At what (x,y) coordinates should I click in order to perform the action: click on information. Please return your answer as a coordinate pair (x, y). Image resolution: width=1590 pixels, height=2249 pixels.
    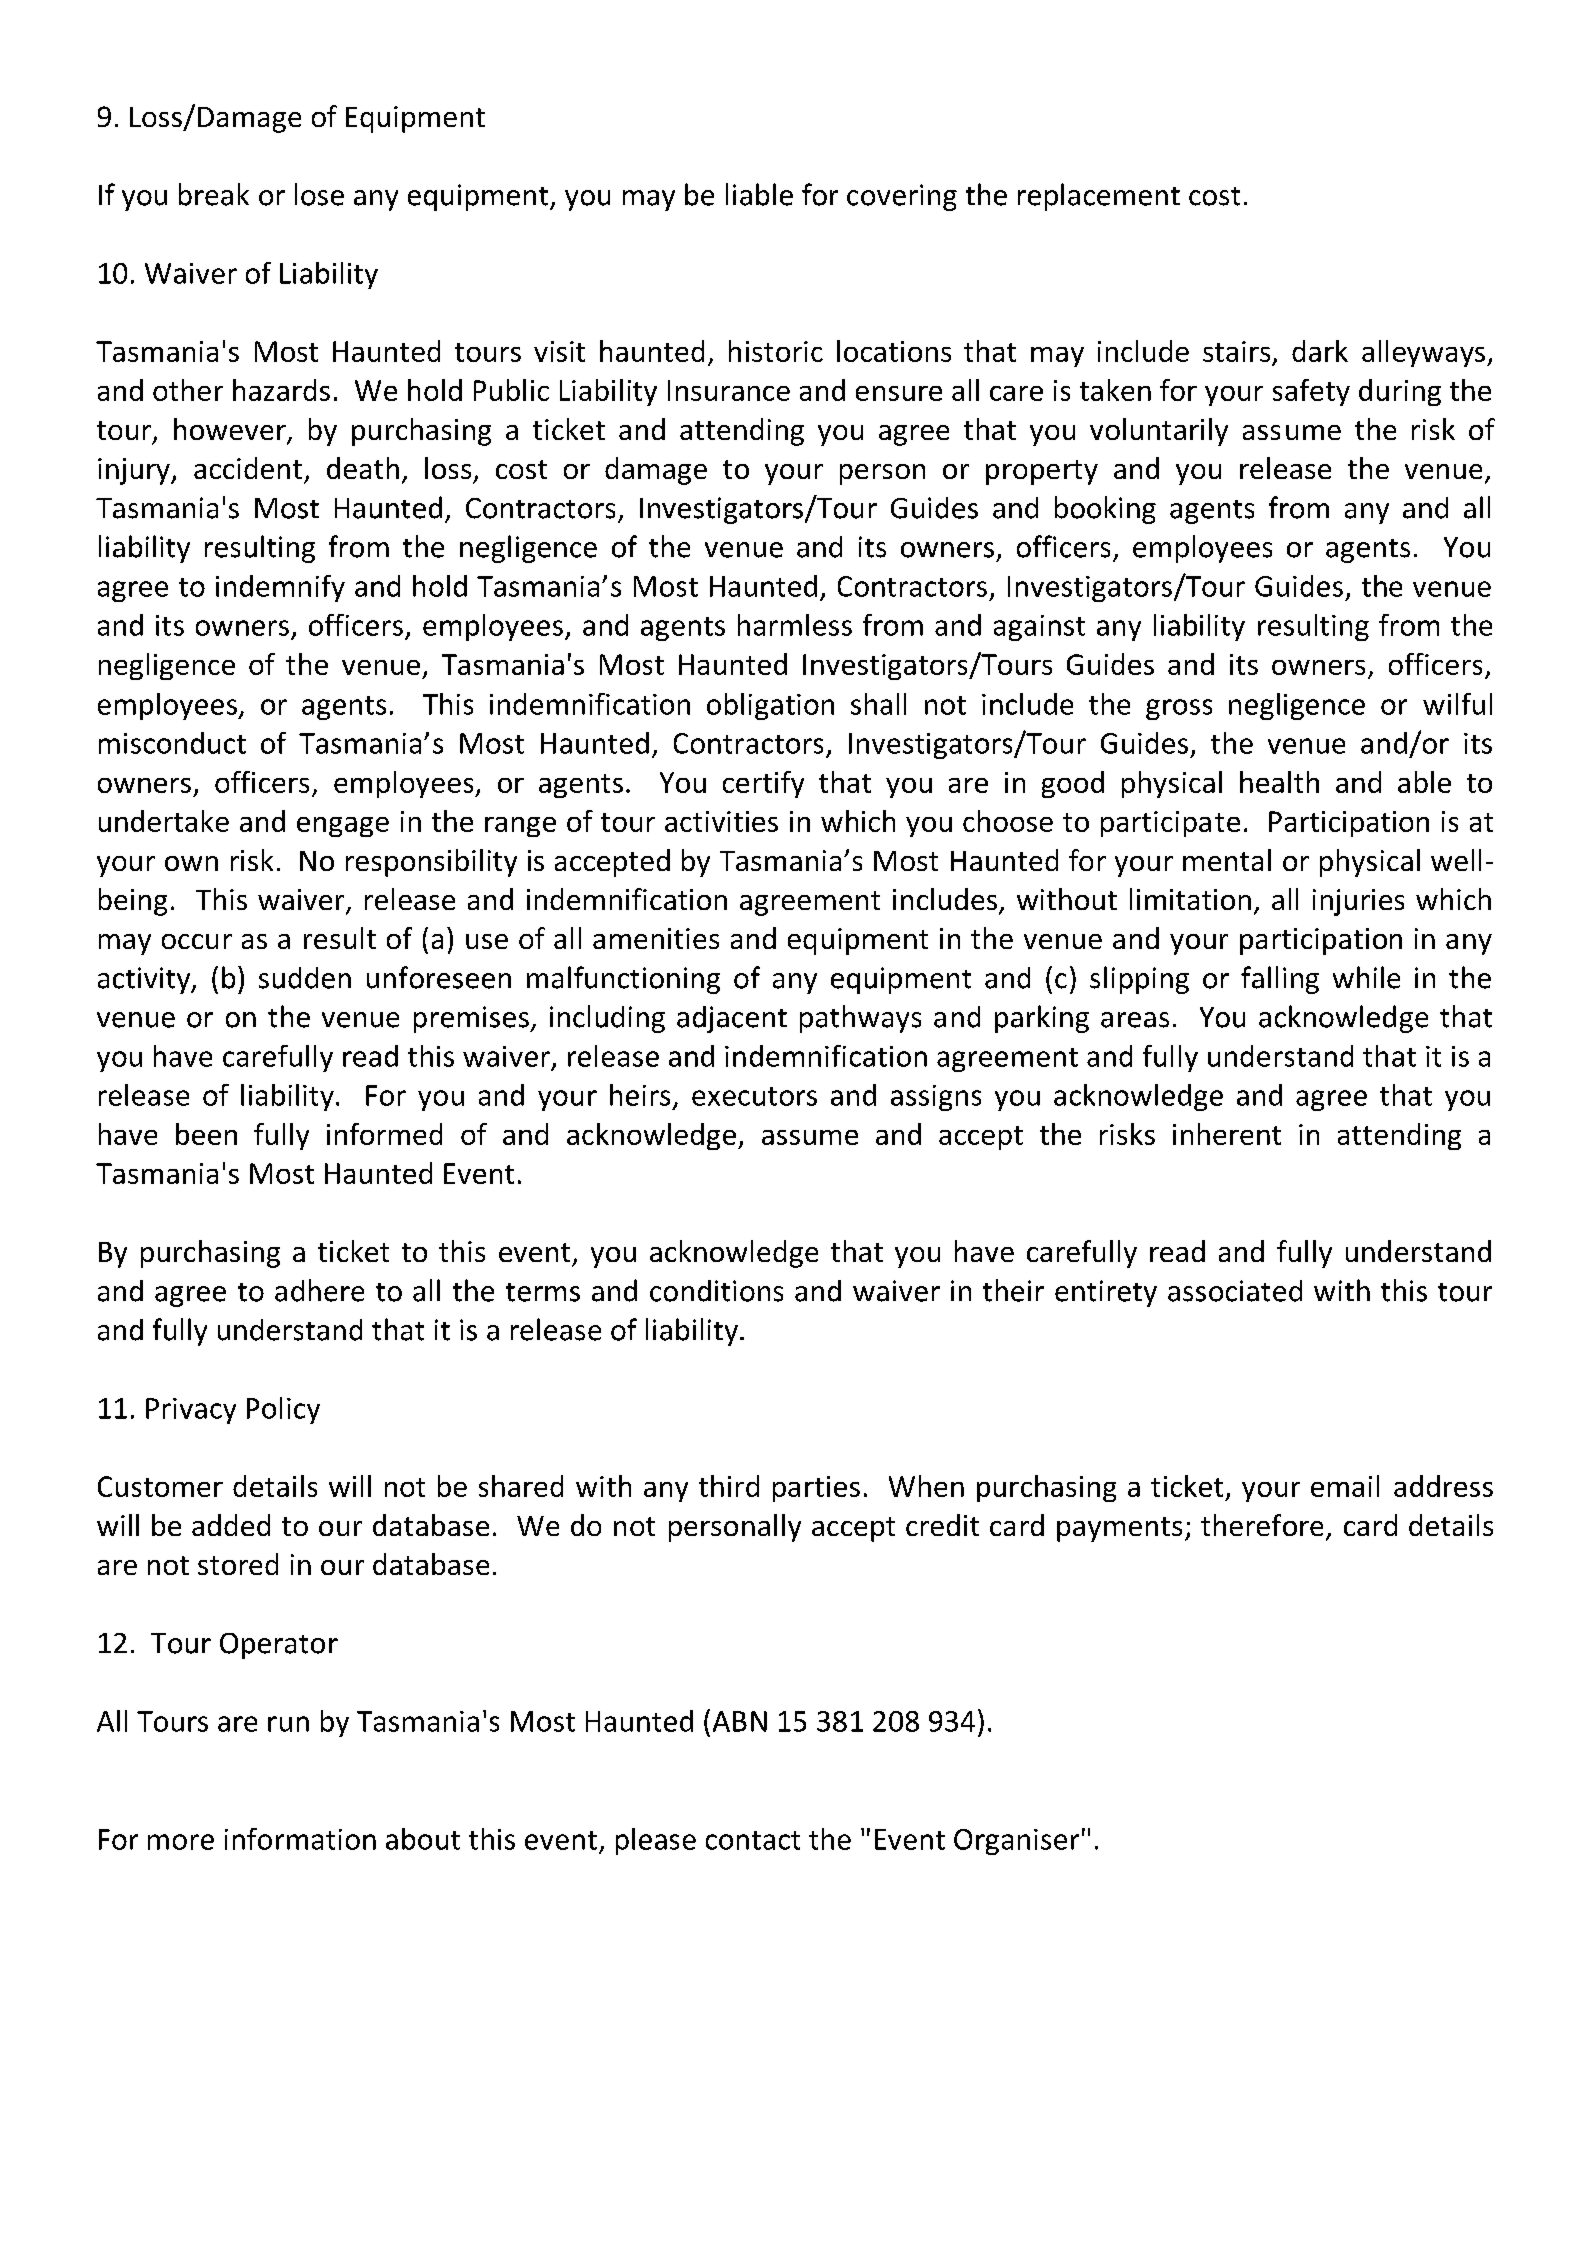
    Looking at the image, I should click on (300, 1839).
